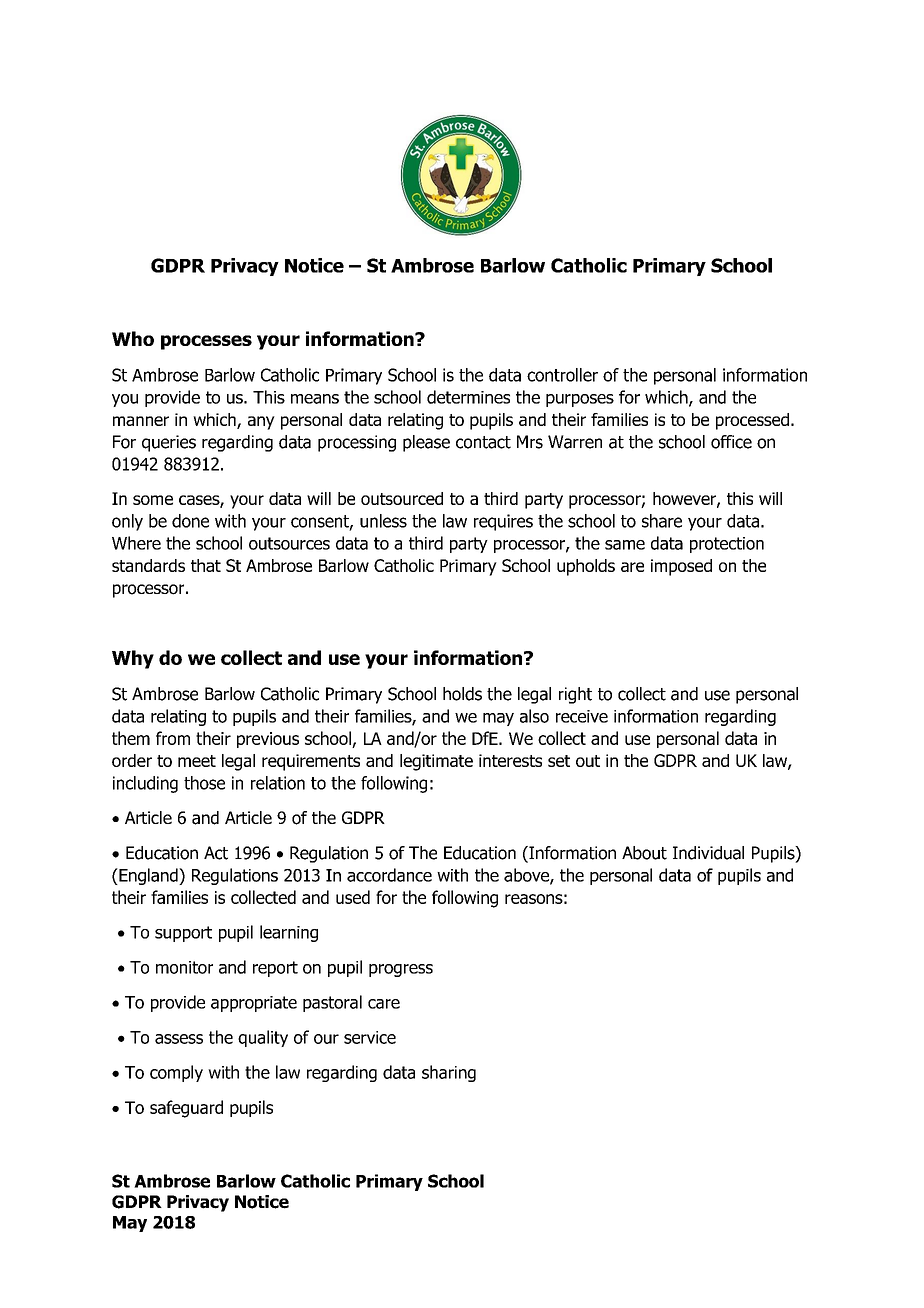  What do you see at coordinates (176, 1073) in the screenshot?
I see `comply` at bounding box center [176, 1073].
